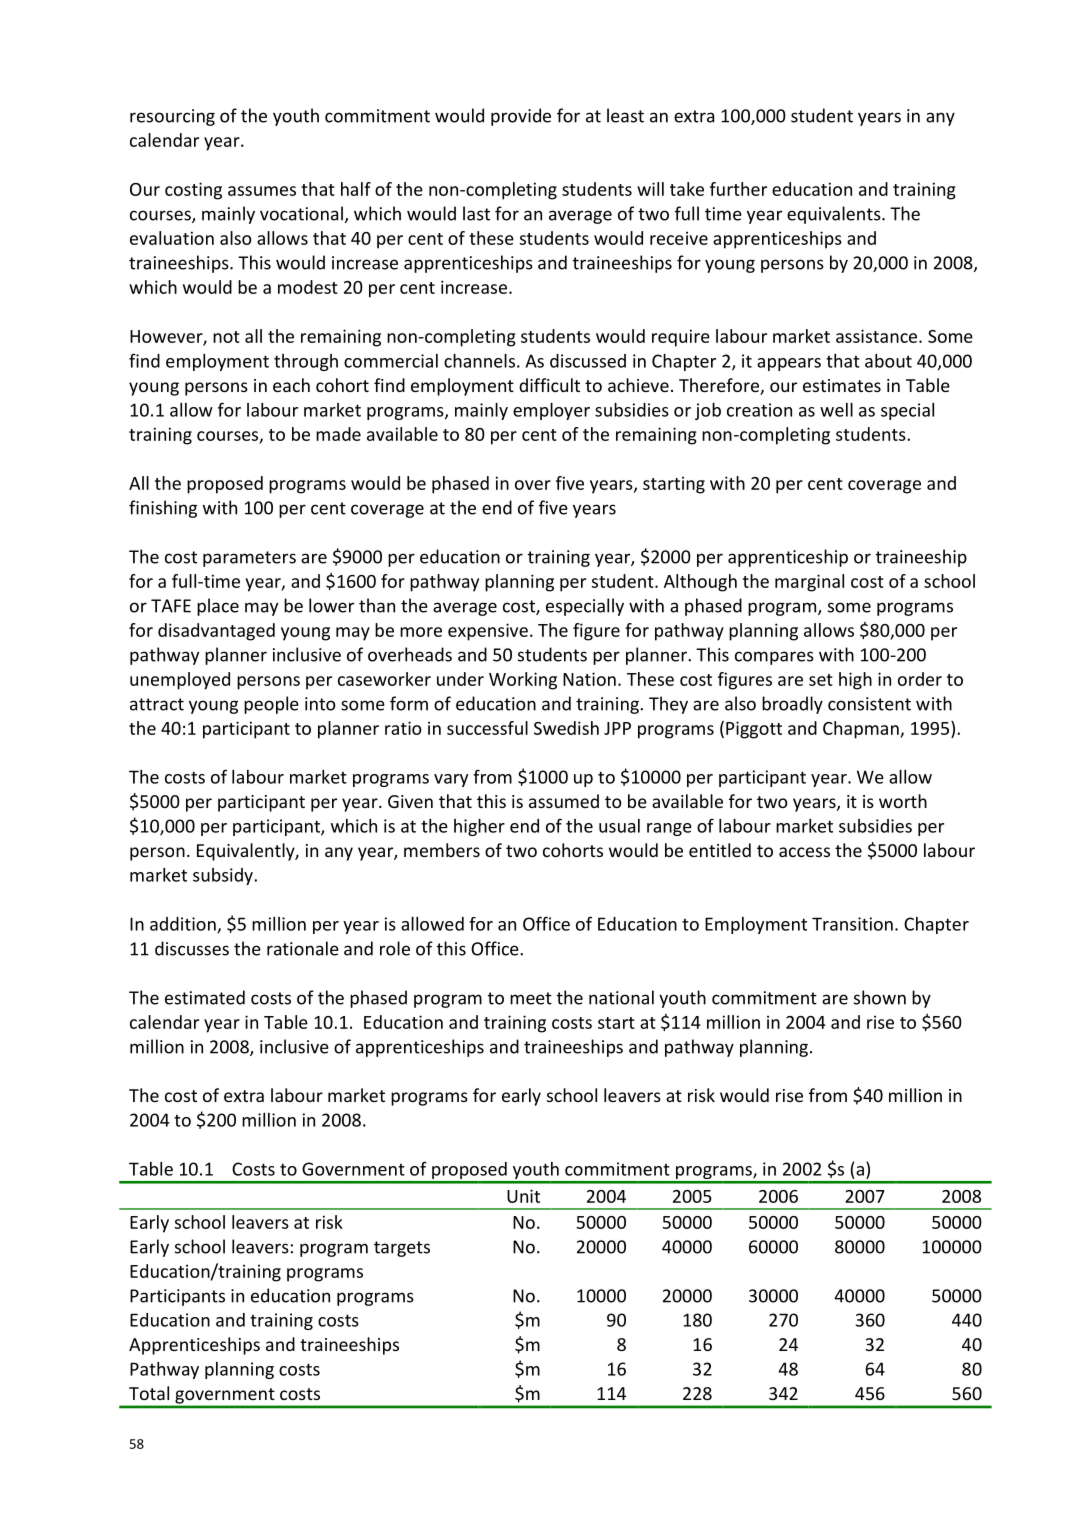 The width and height of the screenshot is (1085, 1535). Describe the element at coordinates (835, 215) in the screenshot. I see `equivalents` at that location.
